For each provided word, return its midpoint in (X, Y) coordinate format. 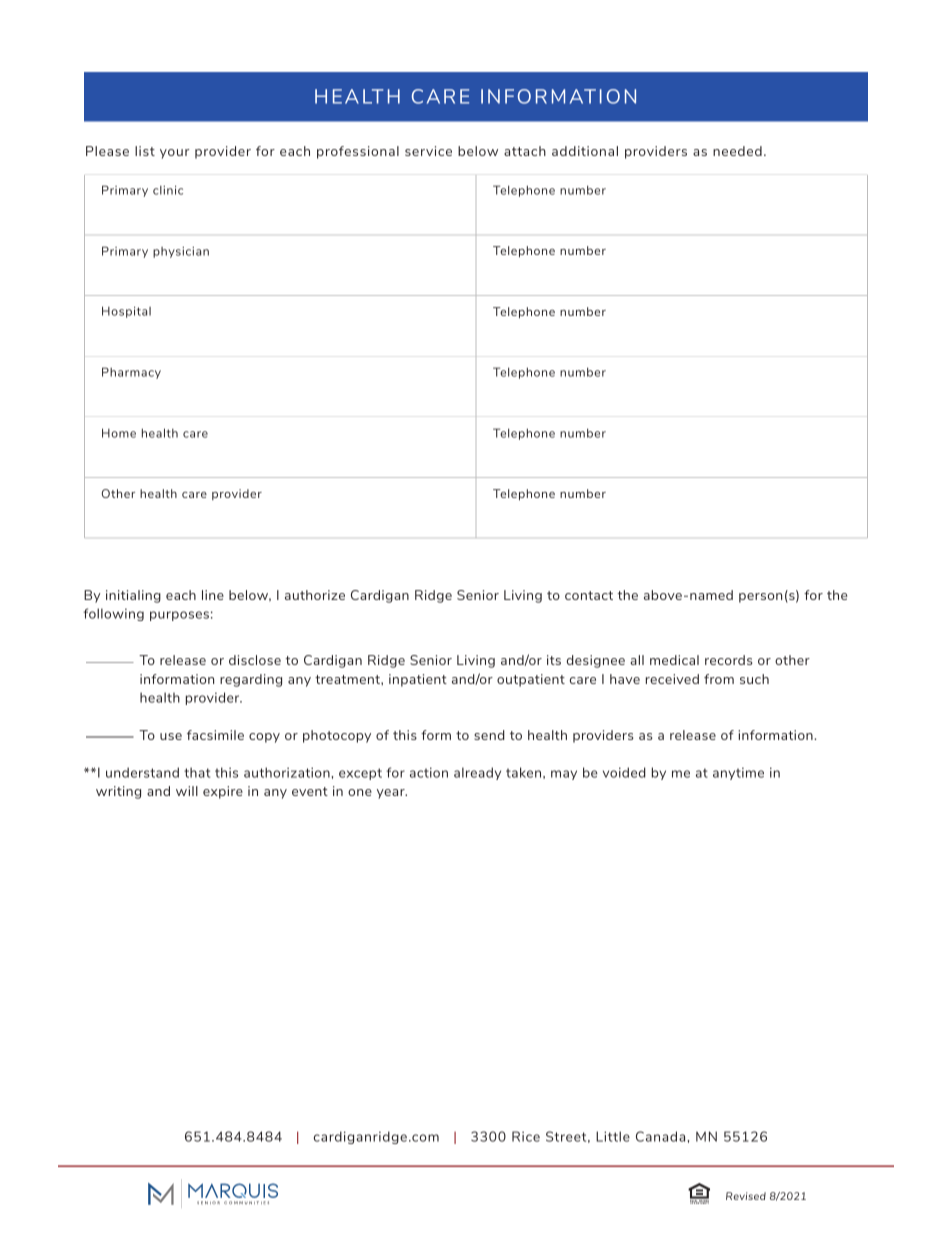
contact (589, 595)
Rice (526, 1136)
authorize (315, 595)
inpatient (418, 680)
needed (737, 151)
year (392, 794)
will (187, 791)
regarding (251, 680)
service (428, 151)
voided (624, 772)
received (672, 679)
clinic (168, 190)
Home (119, 433)
